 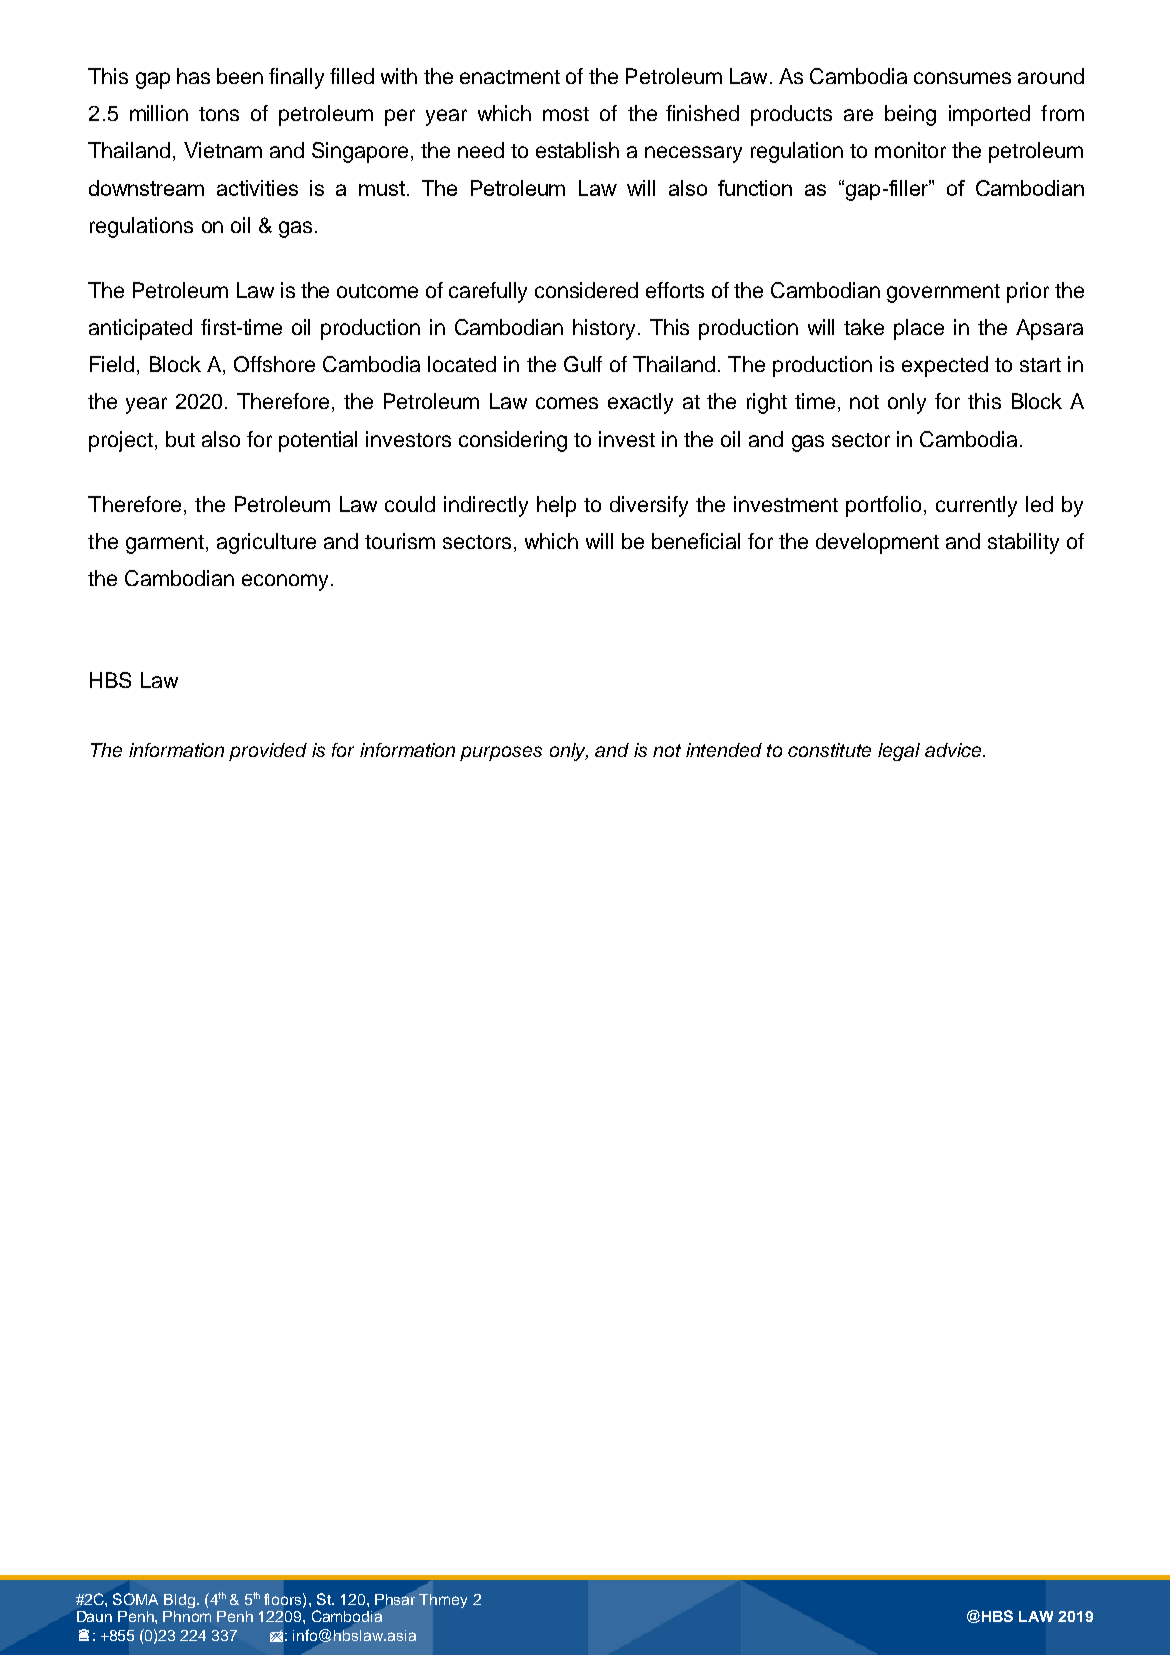 What do you see at coordinates (567, 403) in the screenshot?
I see `comes` at bounding box center [567, 403].
